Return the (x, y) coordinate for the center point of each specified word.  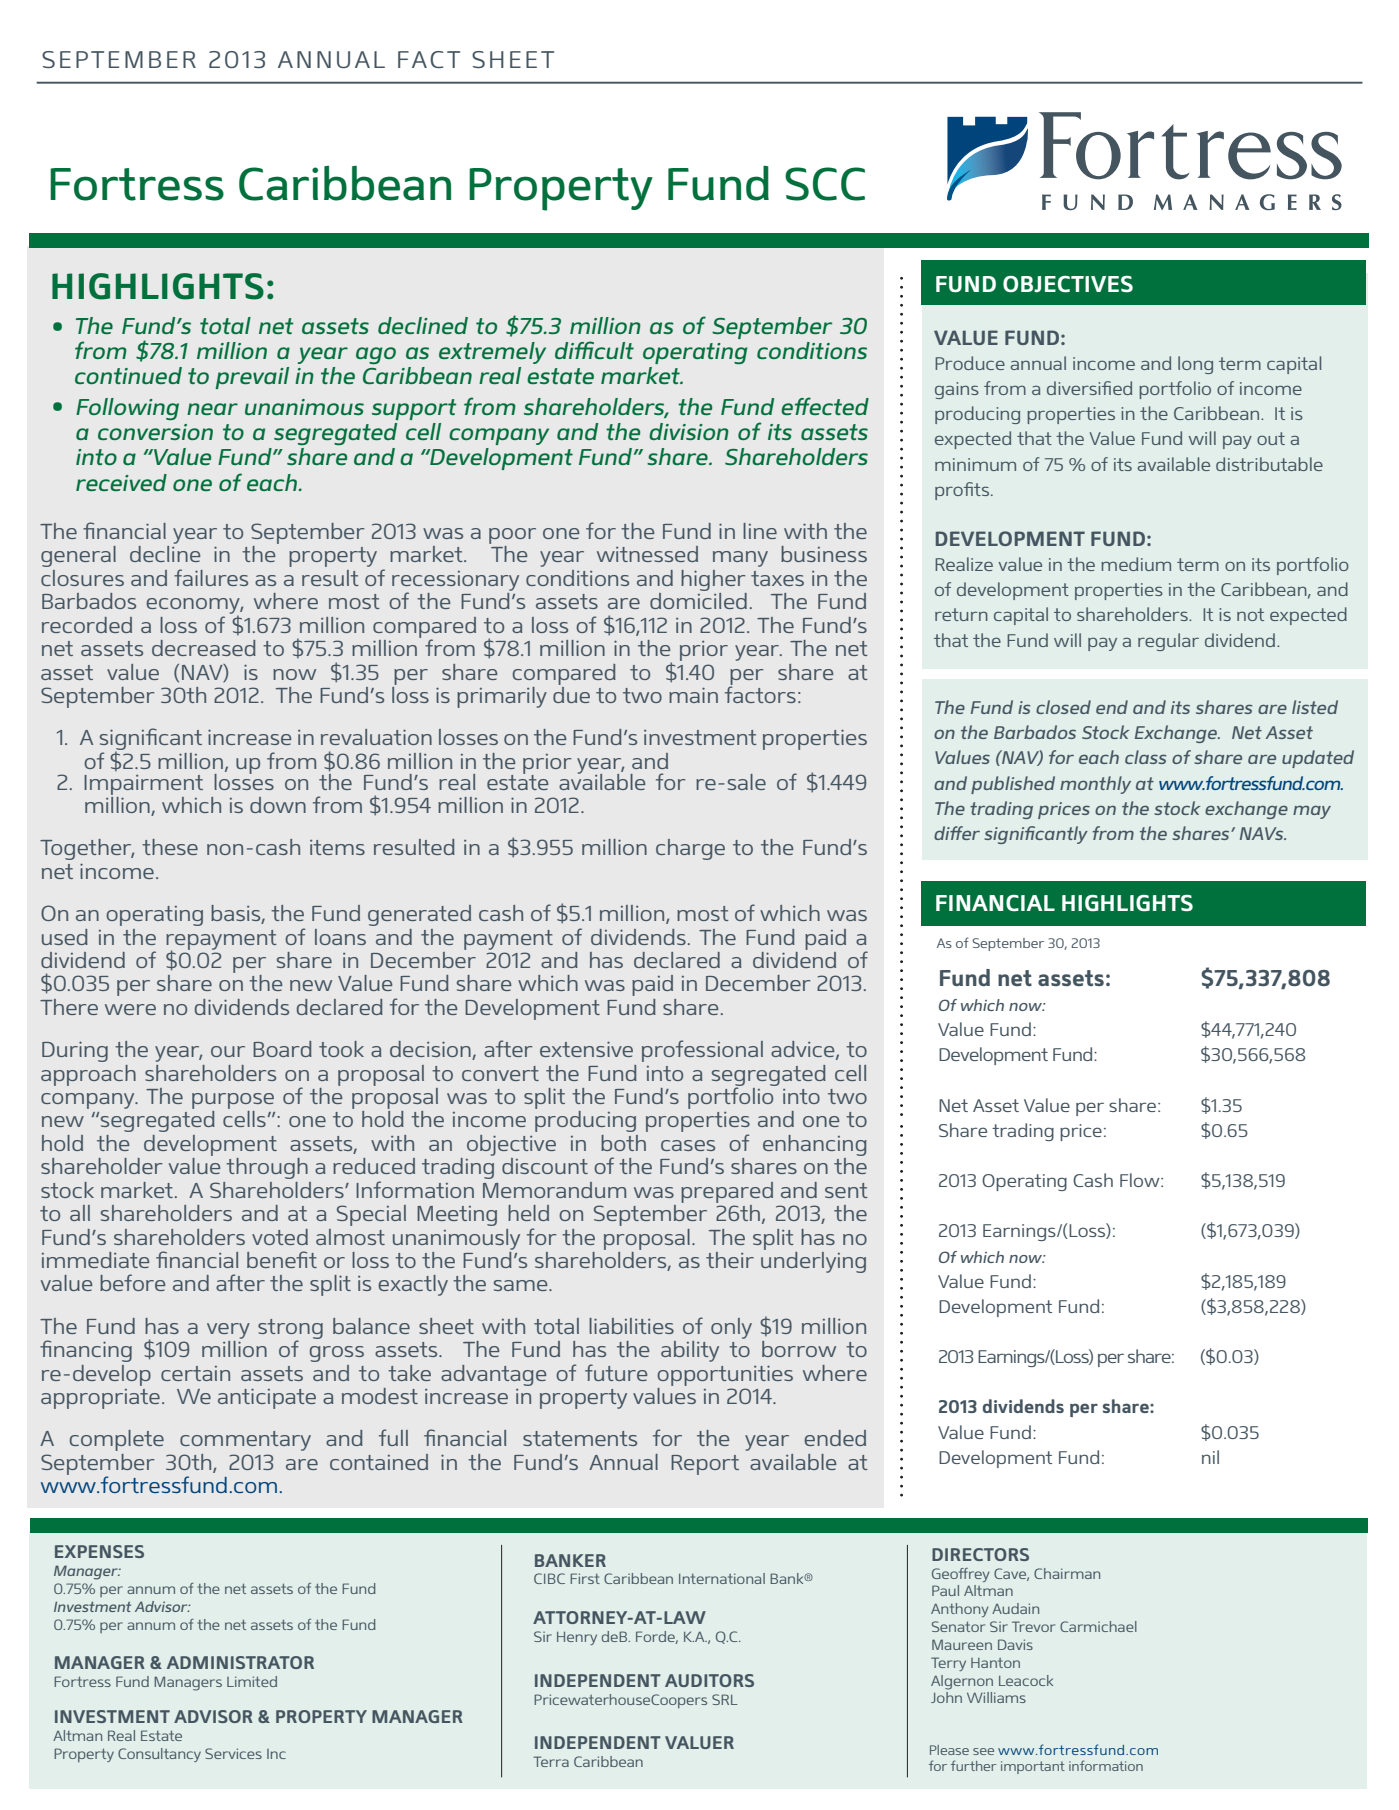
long (1195, 365)
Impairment (143, 785)
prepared (727, 1192)
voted (280, 1237)
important (1033, 1767)
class (1145, 757)
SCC (825, 184)
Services (233, 1753)
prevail (252, 378)
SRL (725, 1699)
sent (846, 1190)
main (693, 695)
